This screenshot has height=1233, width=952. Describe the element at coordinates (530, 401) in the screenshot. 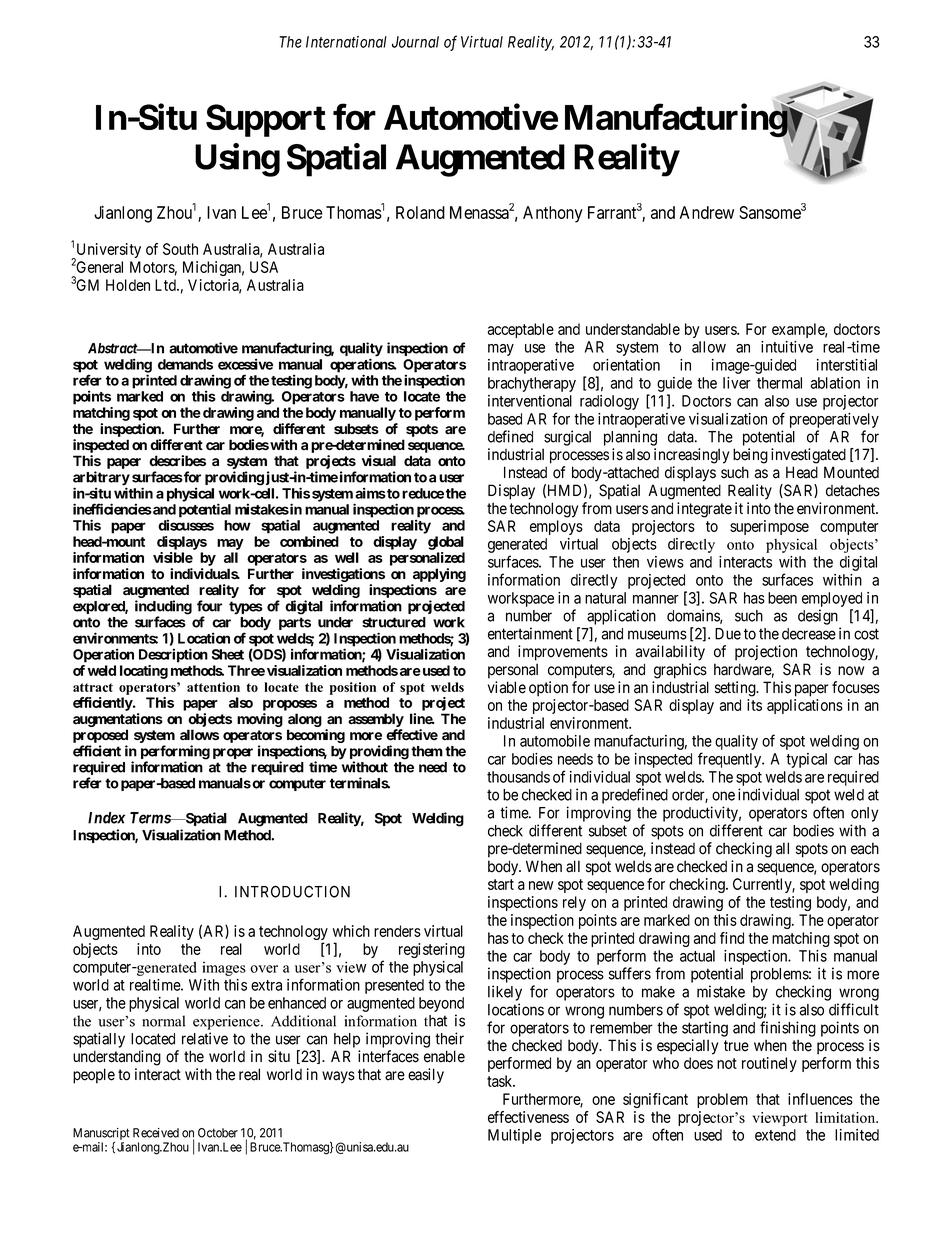

I see `interventional` at that location.
